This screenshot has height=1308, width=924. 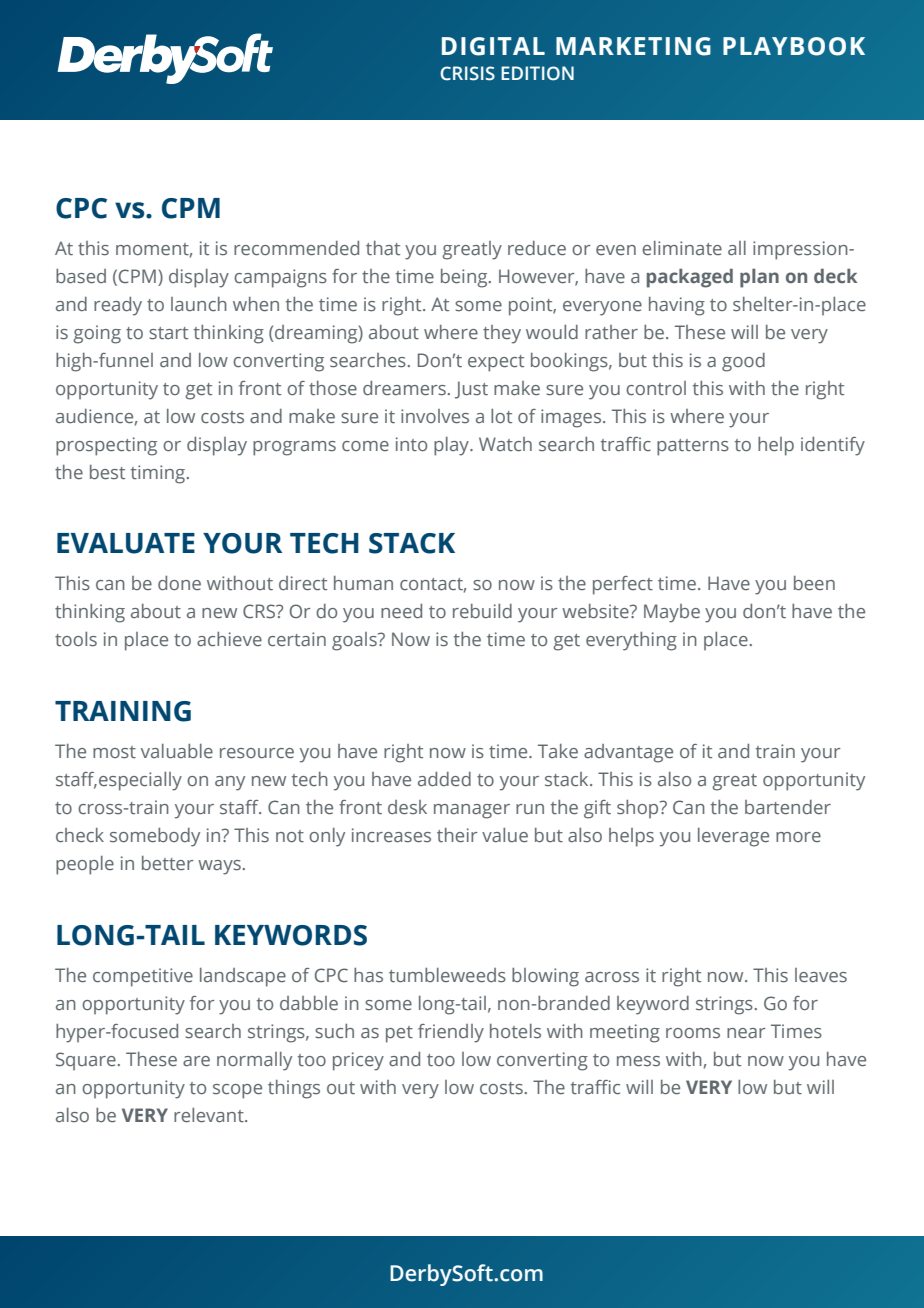 I want to click on patterns, so click(x=693, y=447).
